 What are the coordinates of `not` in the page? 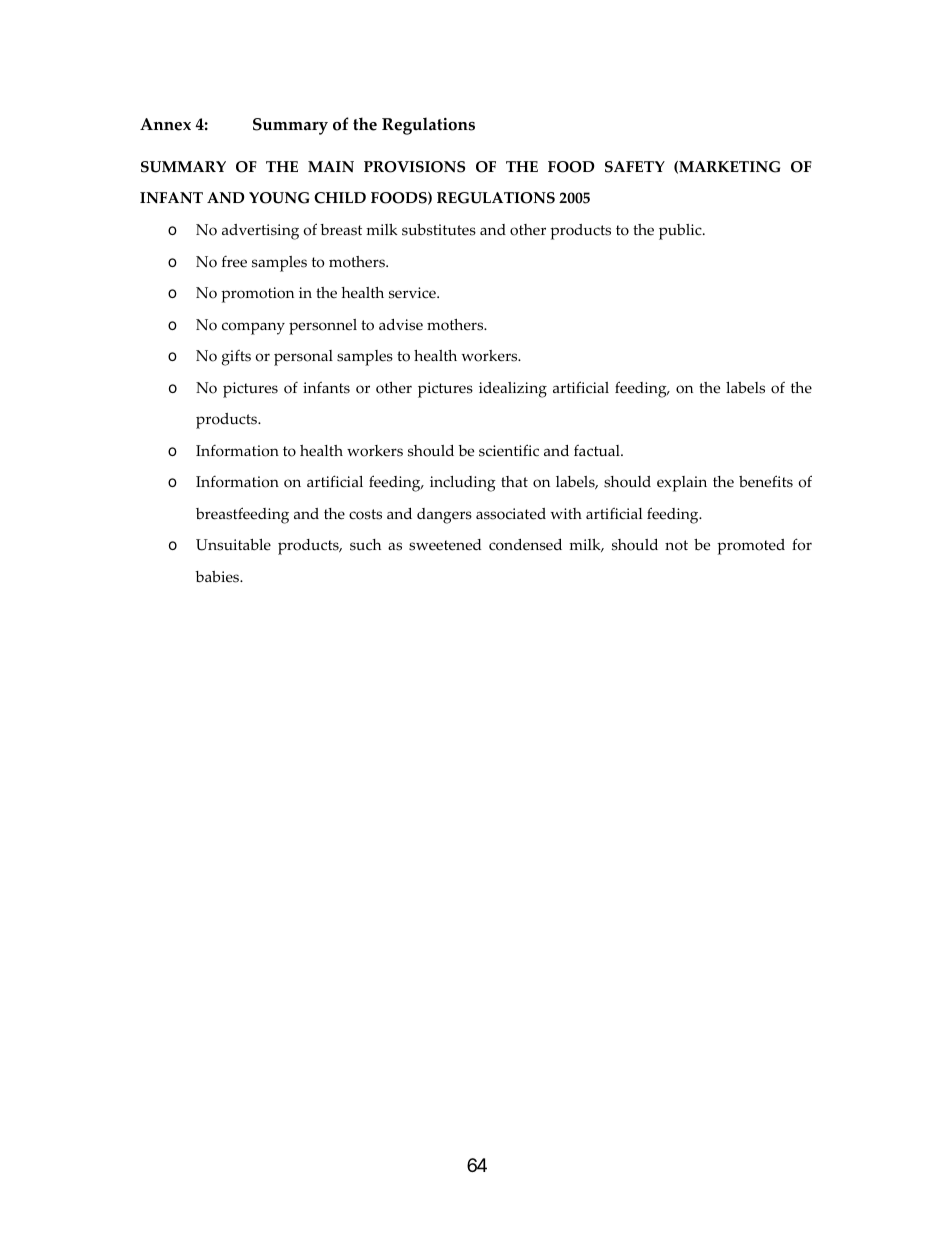 It's located at (676, 545).
